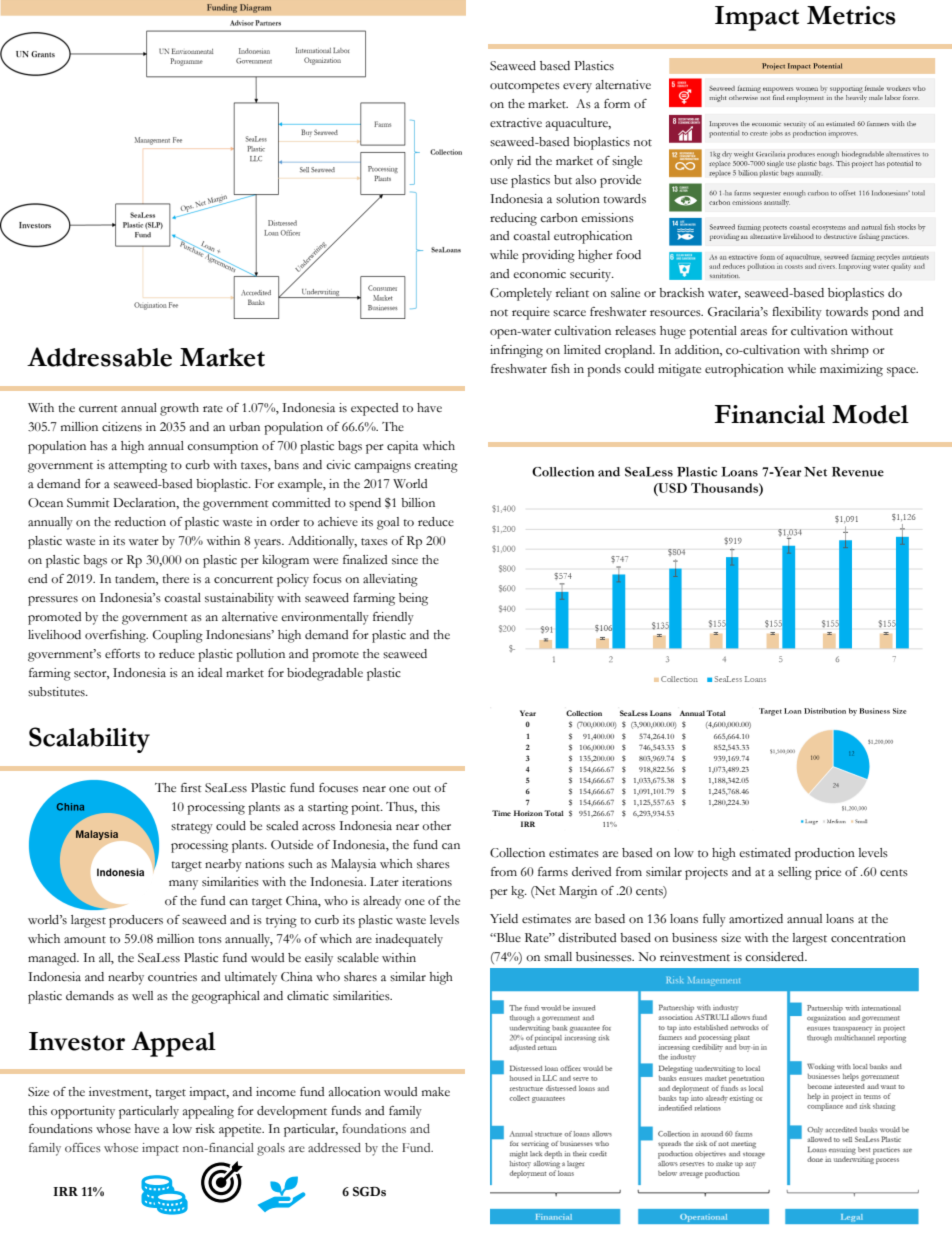 This image has height=1233, width=952. I want to click on first, so click(191, 788).
